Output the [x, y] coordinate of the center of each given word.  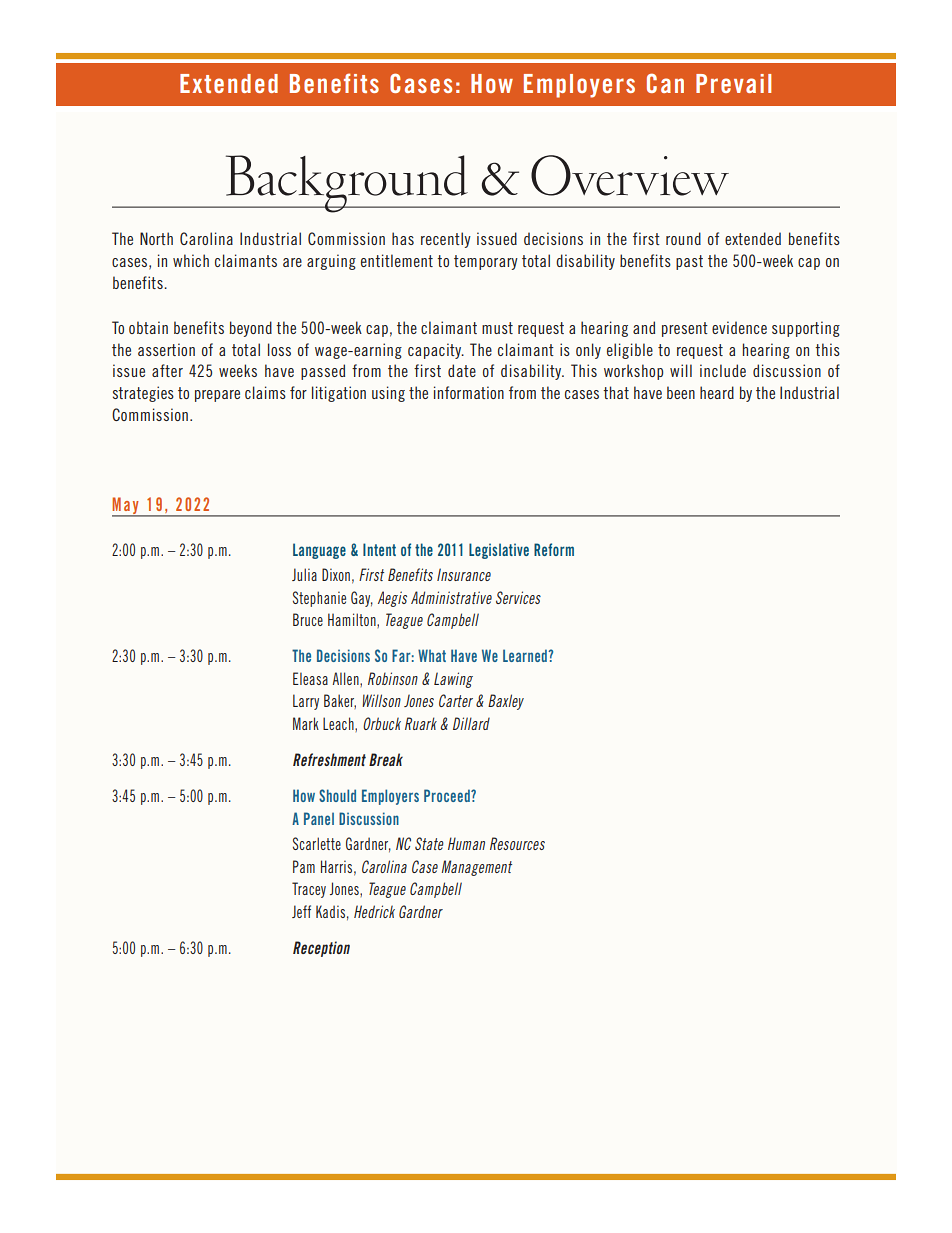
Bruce [308, 619]
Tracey [309, 890]
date [462, 370]
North [156, 238]
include [723, 370]
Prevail [733, 83]
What [432, 655]
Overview [630, 175]
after [167, 370]
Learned [526, 655]
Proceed [448, 795]
